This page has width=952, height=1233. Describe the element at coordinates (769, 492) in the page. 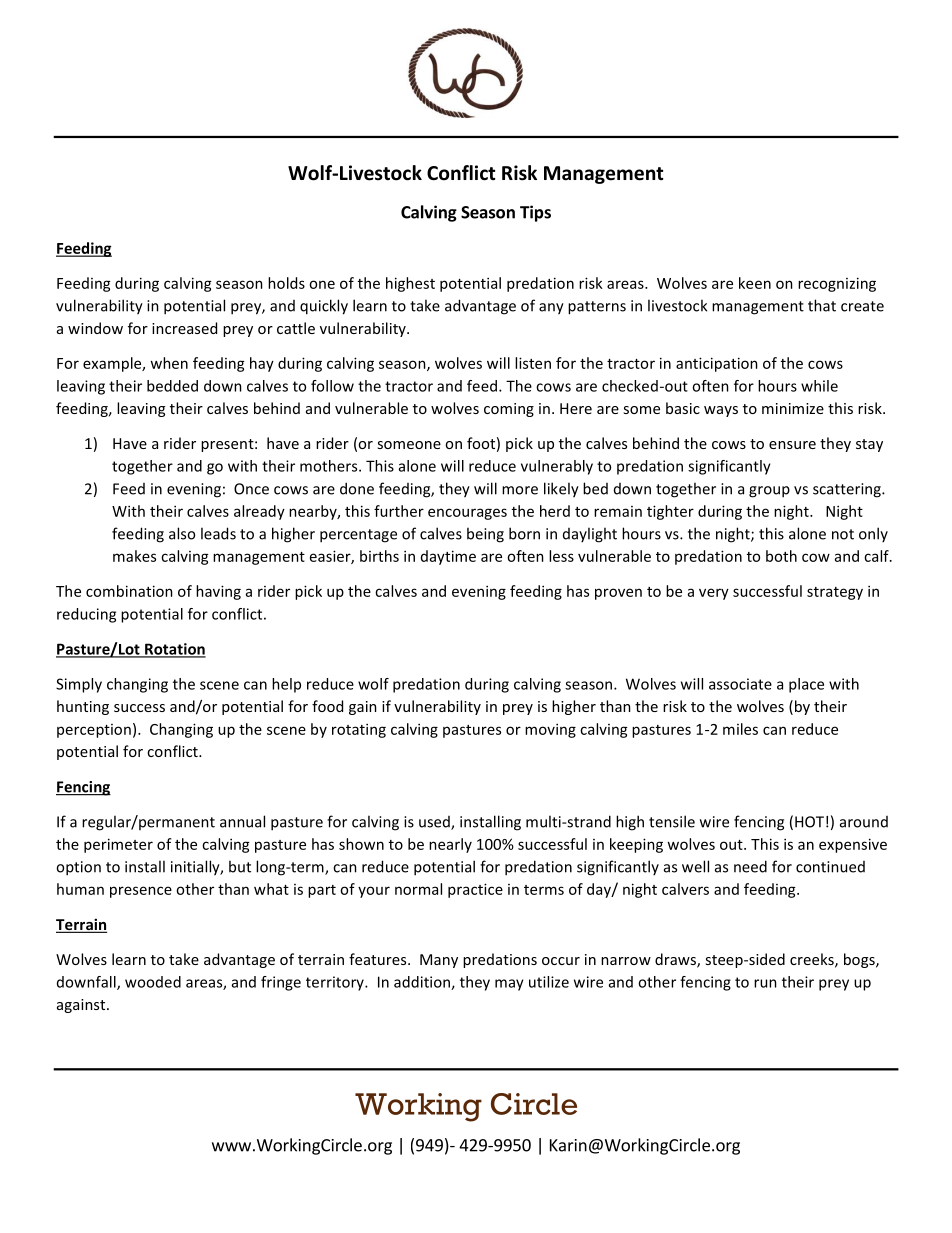

I see `group` at that location.
